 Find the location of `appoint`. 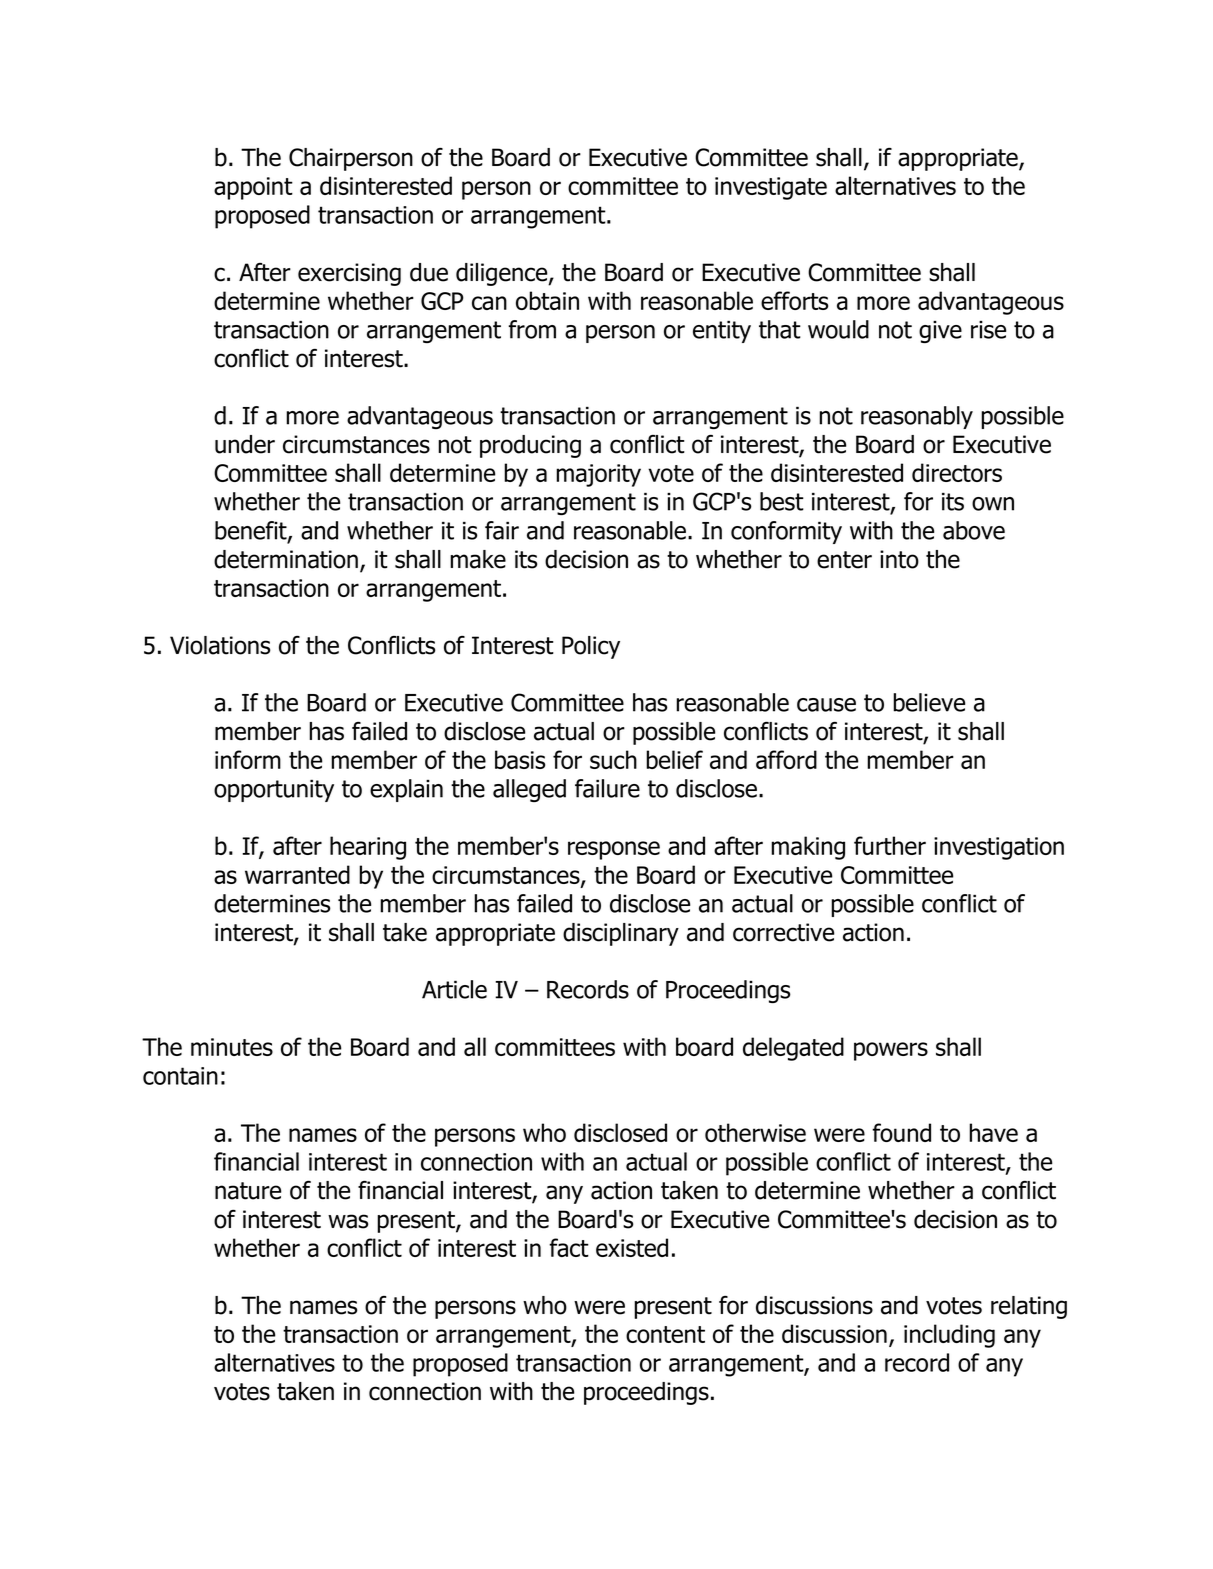

appoint is located at coordinates (253, 188).
